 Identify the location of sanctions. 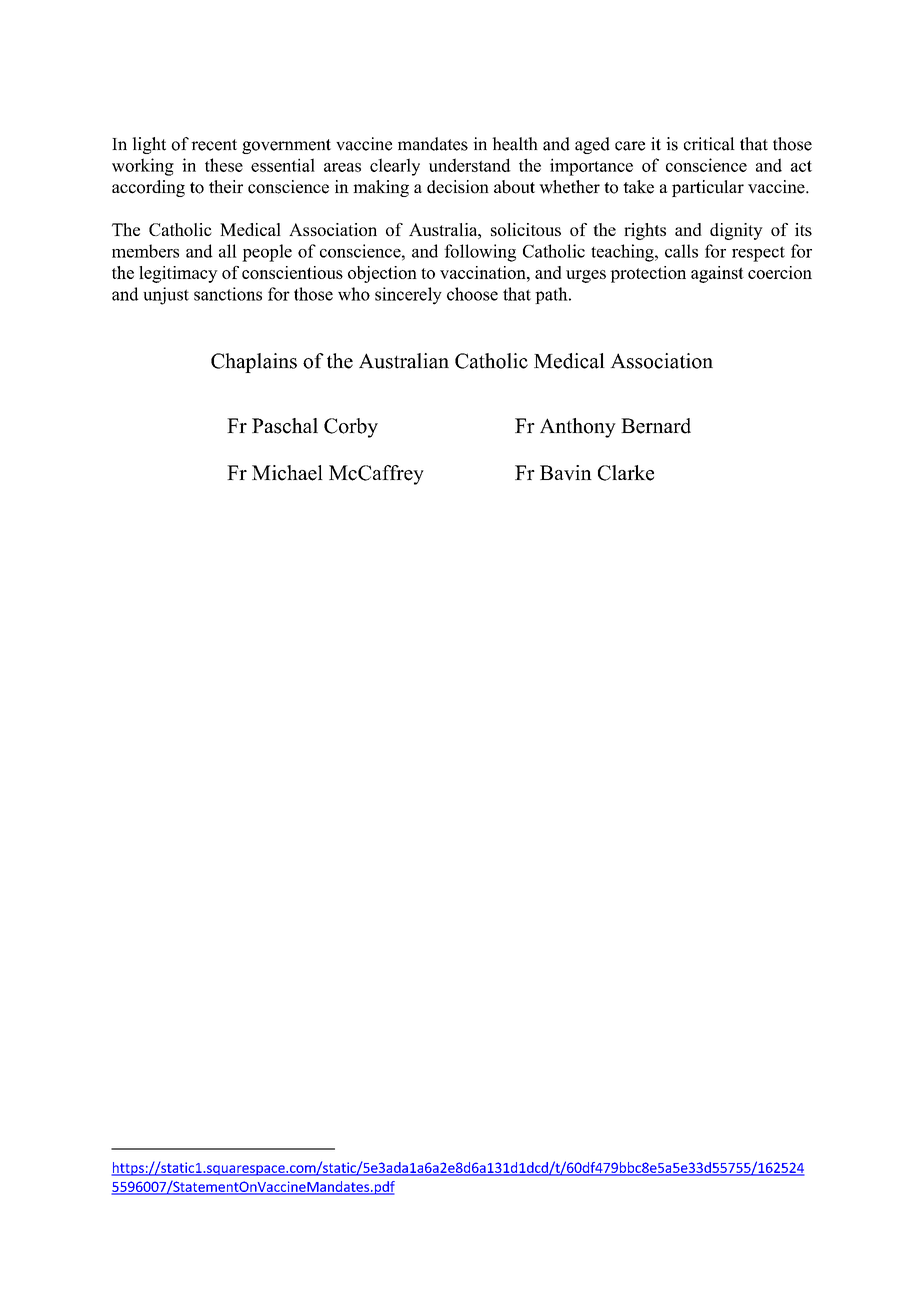
(228, 294).
